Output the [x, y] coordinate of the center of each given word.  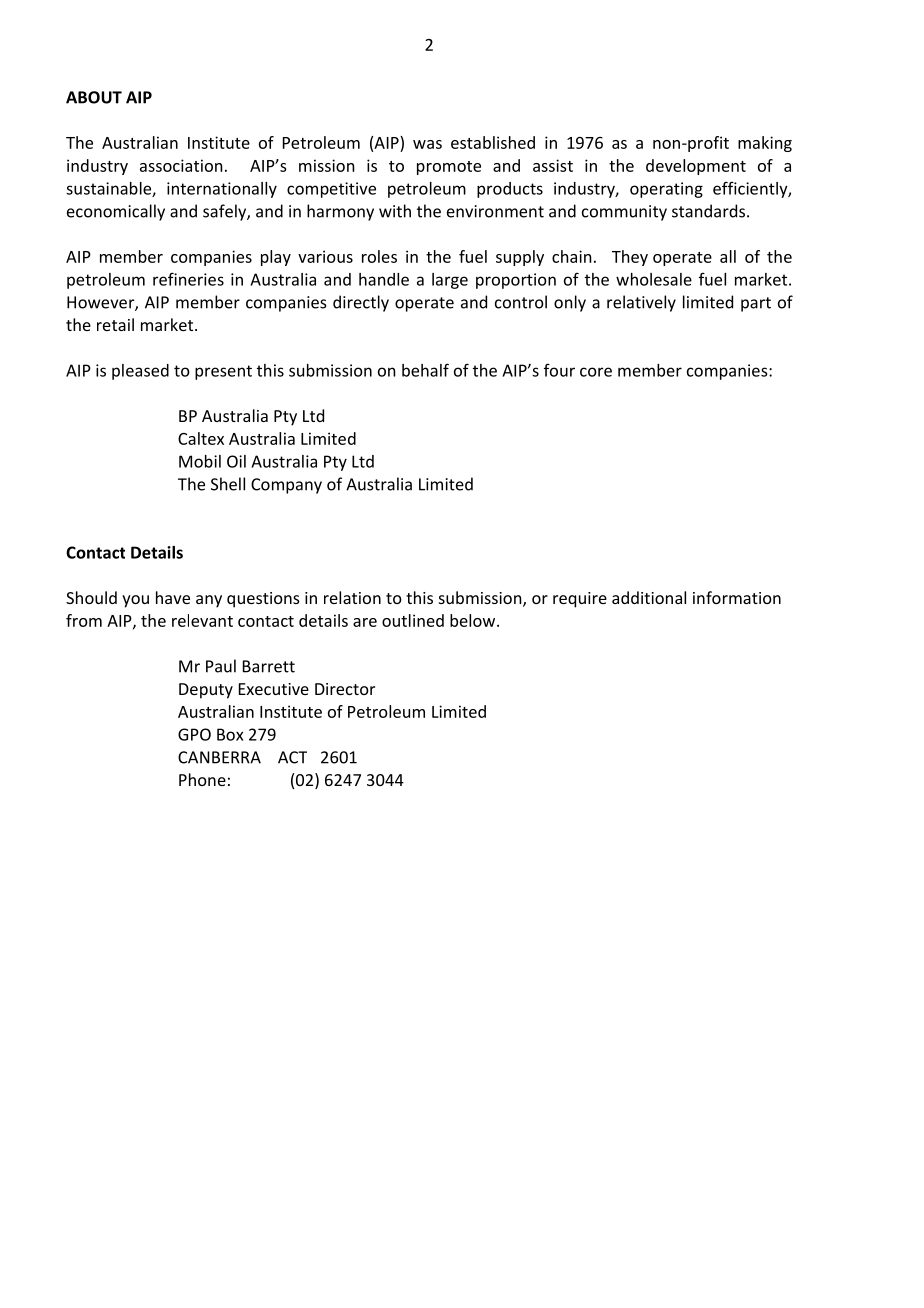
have [173, 597]
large [450, 281]
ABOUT [94, 97]
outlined [413, 620]
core [596, 372]
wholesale [654, 279]
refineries [188, 279]
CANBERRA [219, 757]
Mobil [200, 461]
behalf [425, 370]
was [427, 144]
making [765, 144]
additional [649, 597]
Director [345, 689]
